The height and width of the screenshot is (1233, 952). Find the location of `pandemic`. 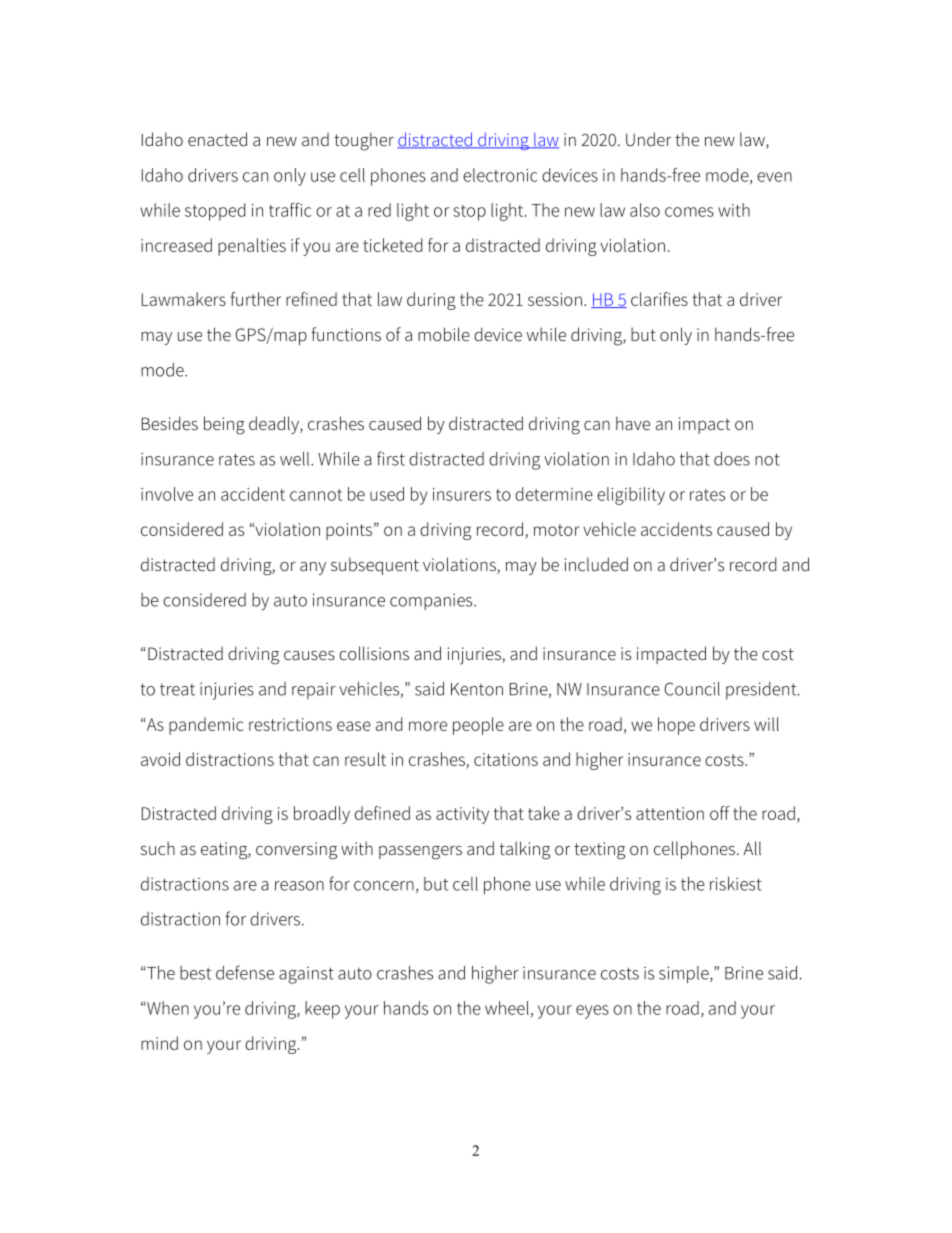

pandemic is located at coordinates (206, 726).
